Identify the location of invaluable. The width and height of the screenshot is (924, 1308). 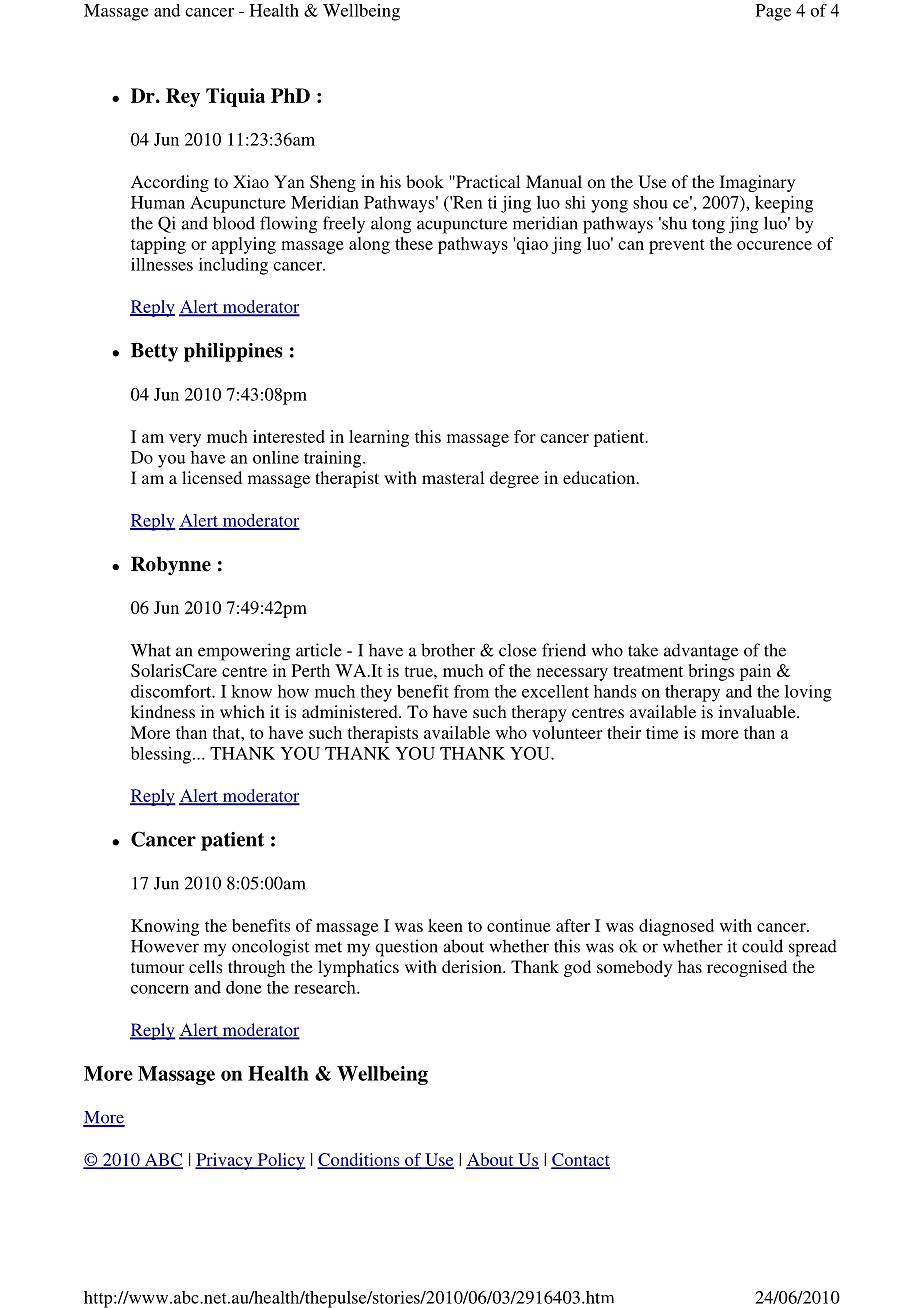
(758, 711).
